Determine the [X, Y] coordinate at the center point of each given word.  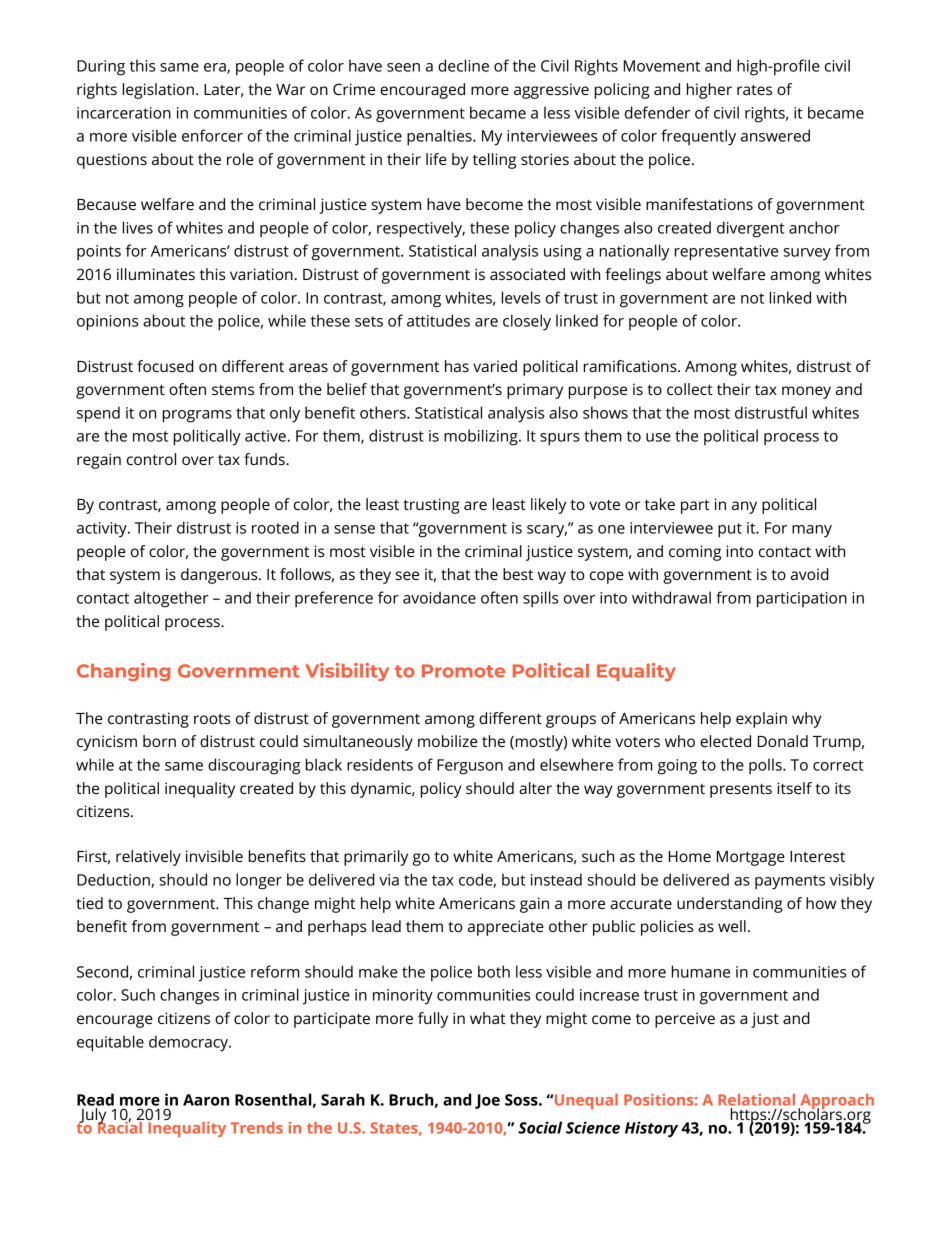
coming [695, 553]
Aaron [206, 1100]
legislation [158, 91]
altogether [171, 599]
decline [463, 65]
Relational [756, 1100]
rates [754, 89]
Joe [487, 1101]
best [518, 574]
